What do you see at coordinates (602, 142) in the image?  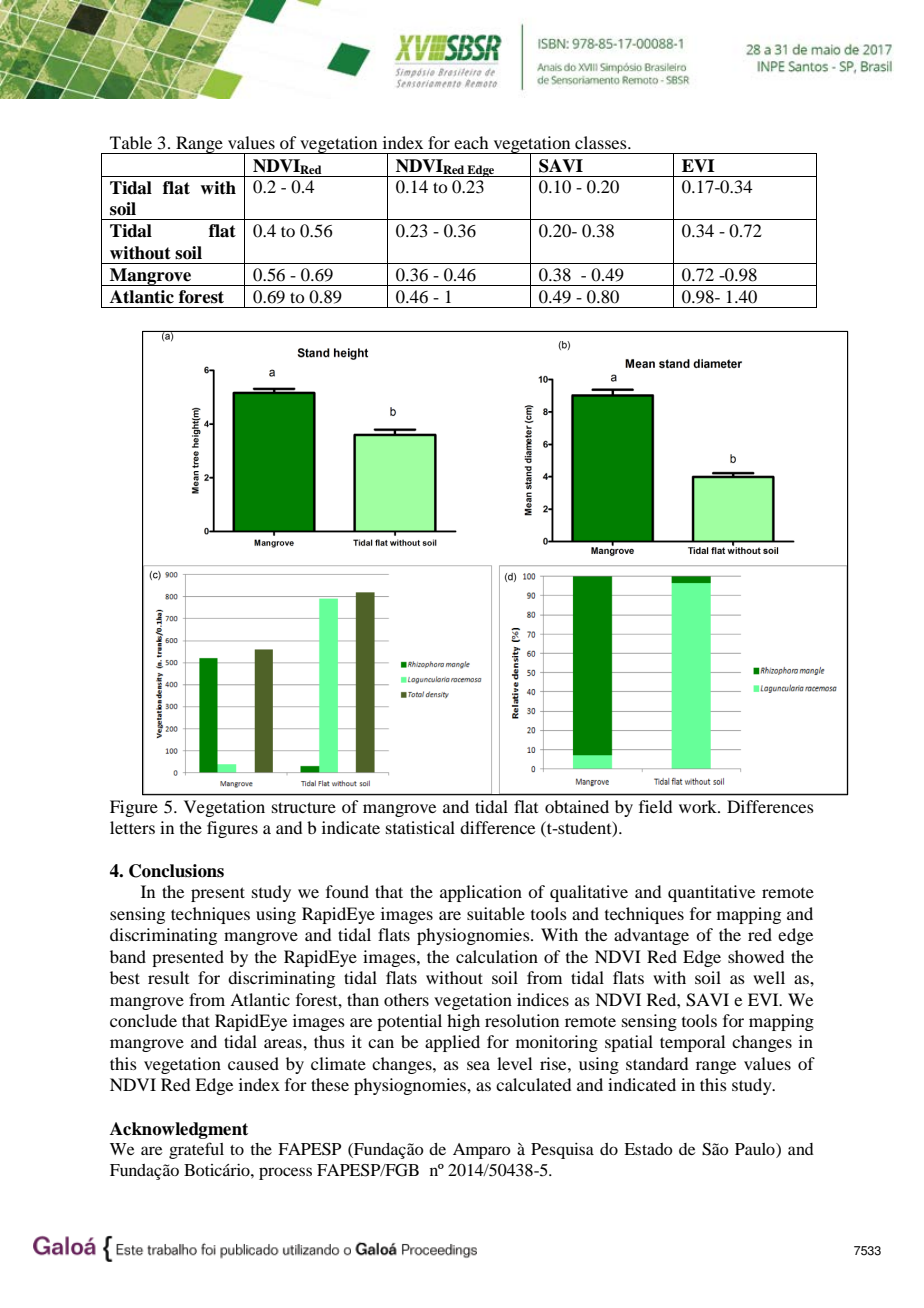 I see `classes` at bounding box center [602, 142].
